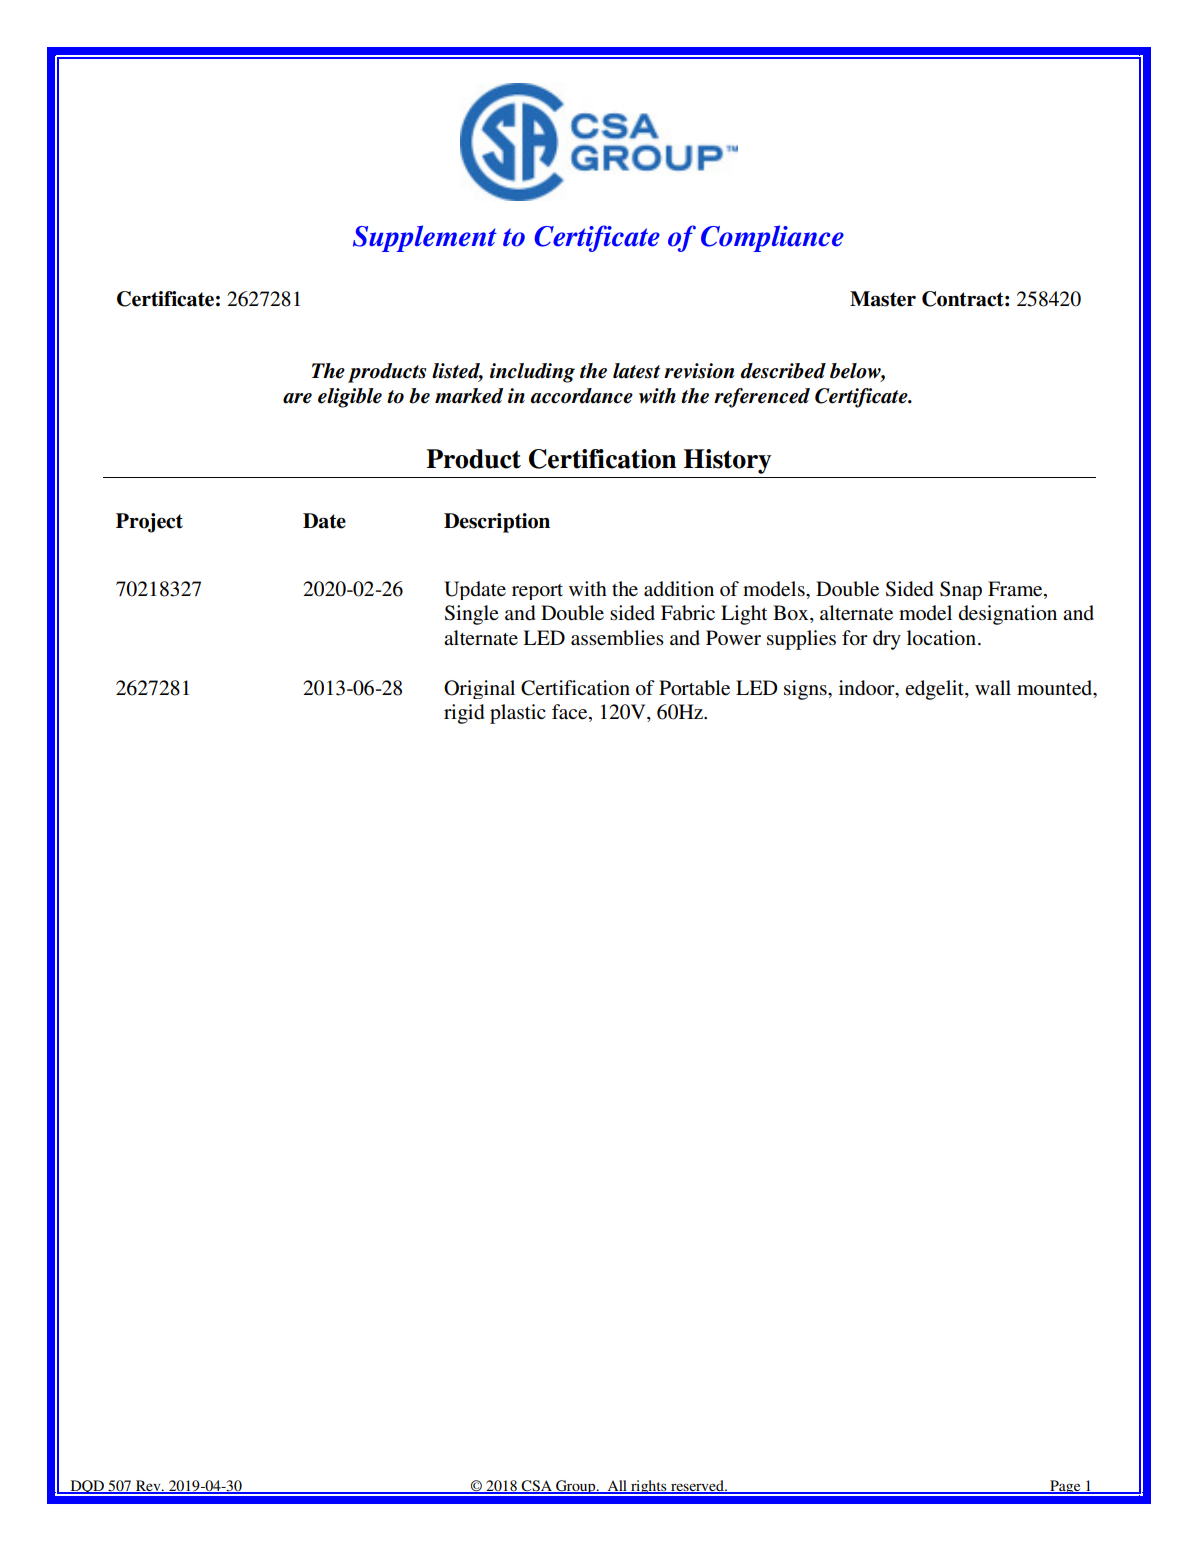  I want to click on report, so click(537, 592).
